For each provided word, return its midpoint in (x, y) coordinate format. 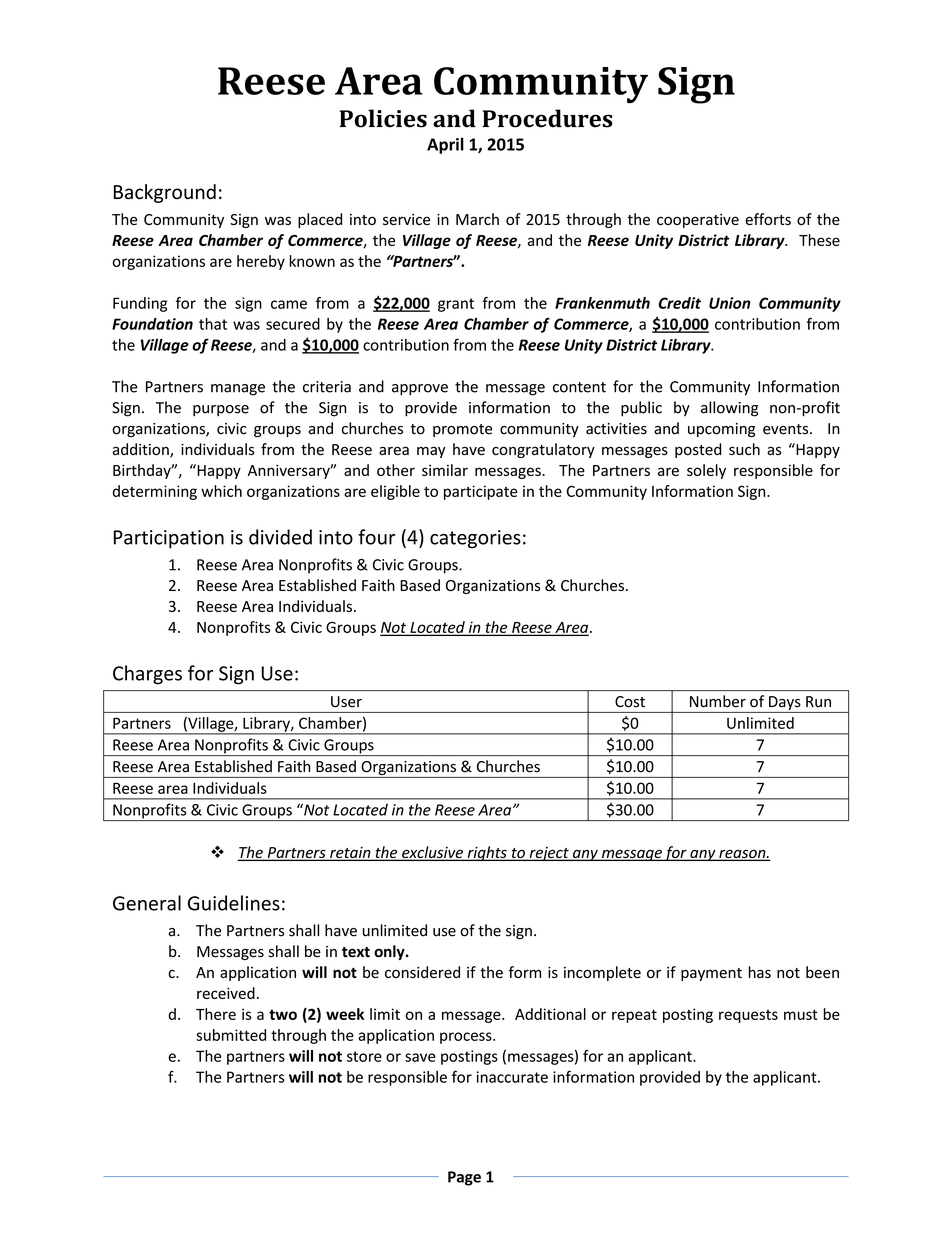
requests (748, 1016)
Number (718, 701)
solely (706, 471)
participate (481, 492)
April (445, 145)
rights (487, 853)
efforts (768, 219)
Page (464, 1178)
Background (165, 193)
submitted (231, 1035)
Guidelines (234, 903)
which (221, 491)
